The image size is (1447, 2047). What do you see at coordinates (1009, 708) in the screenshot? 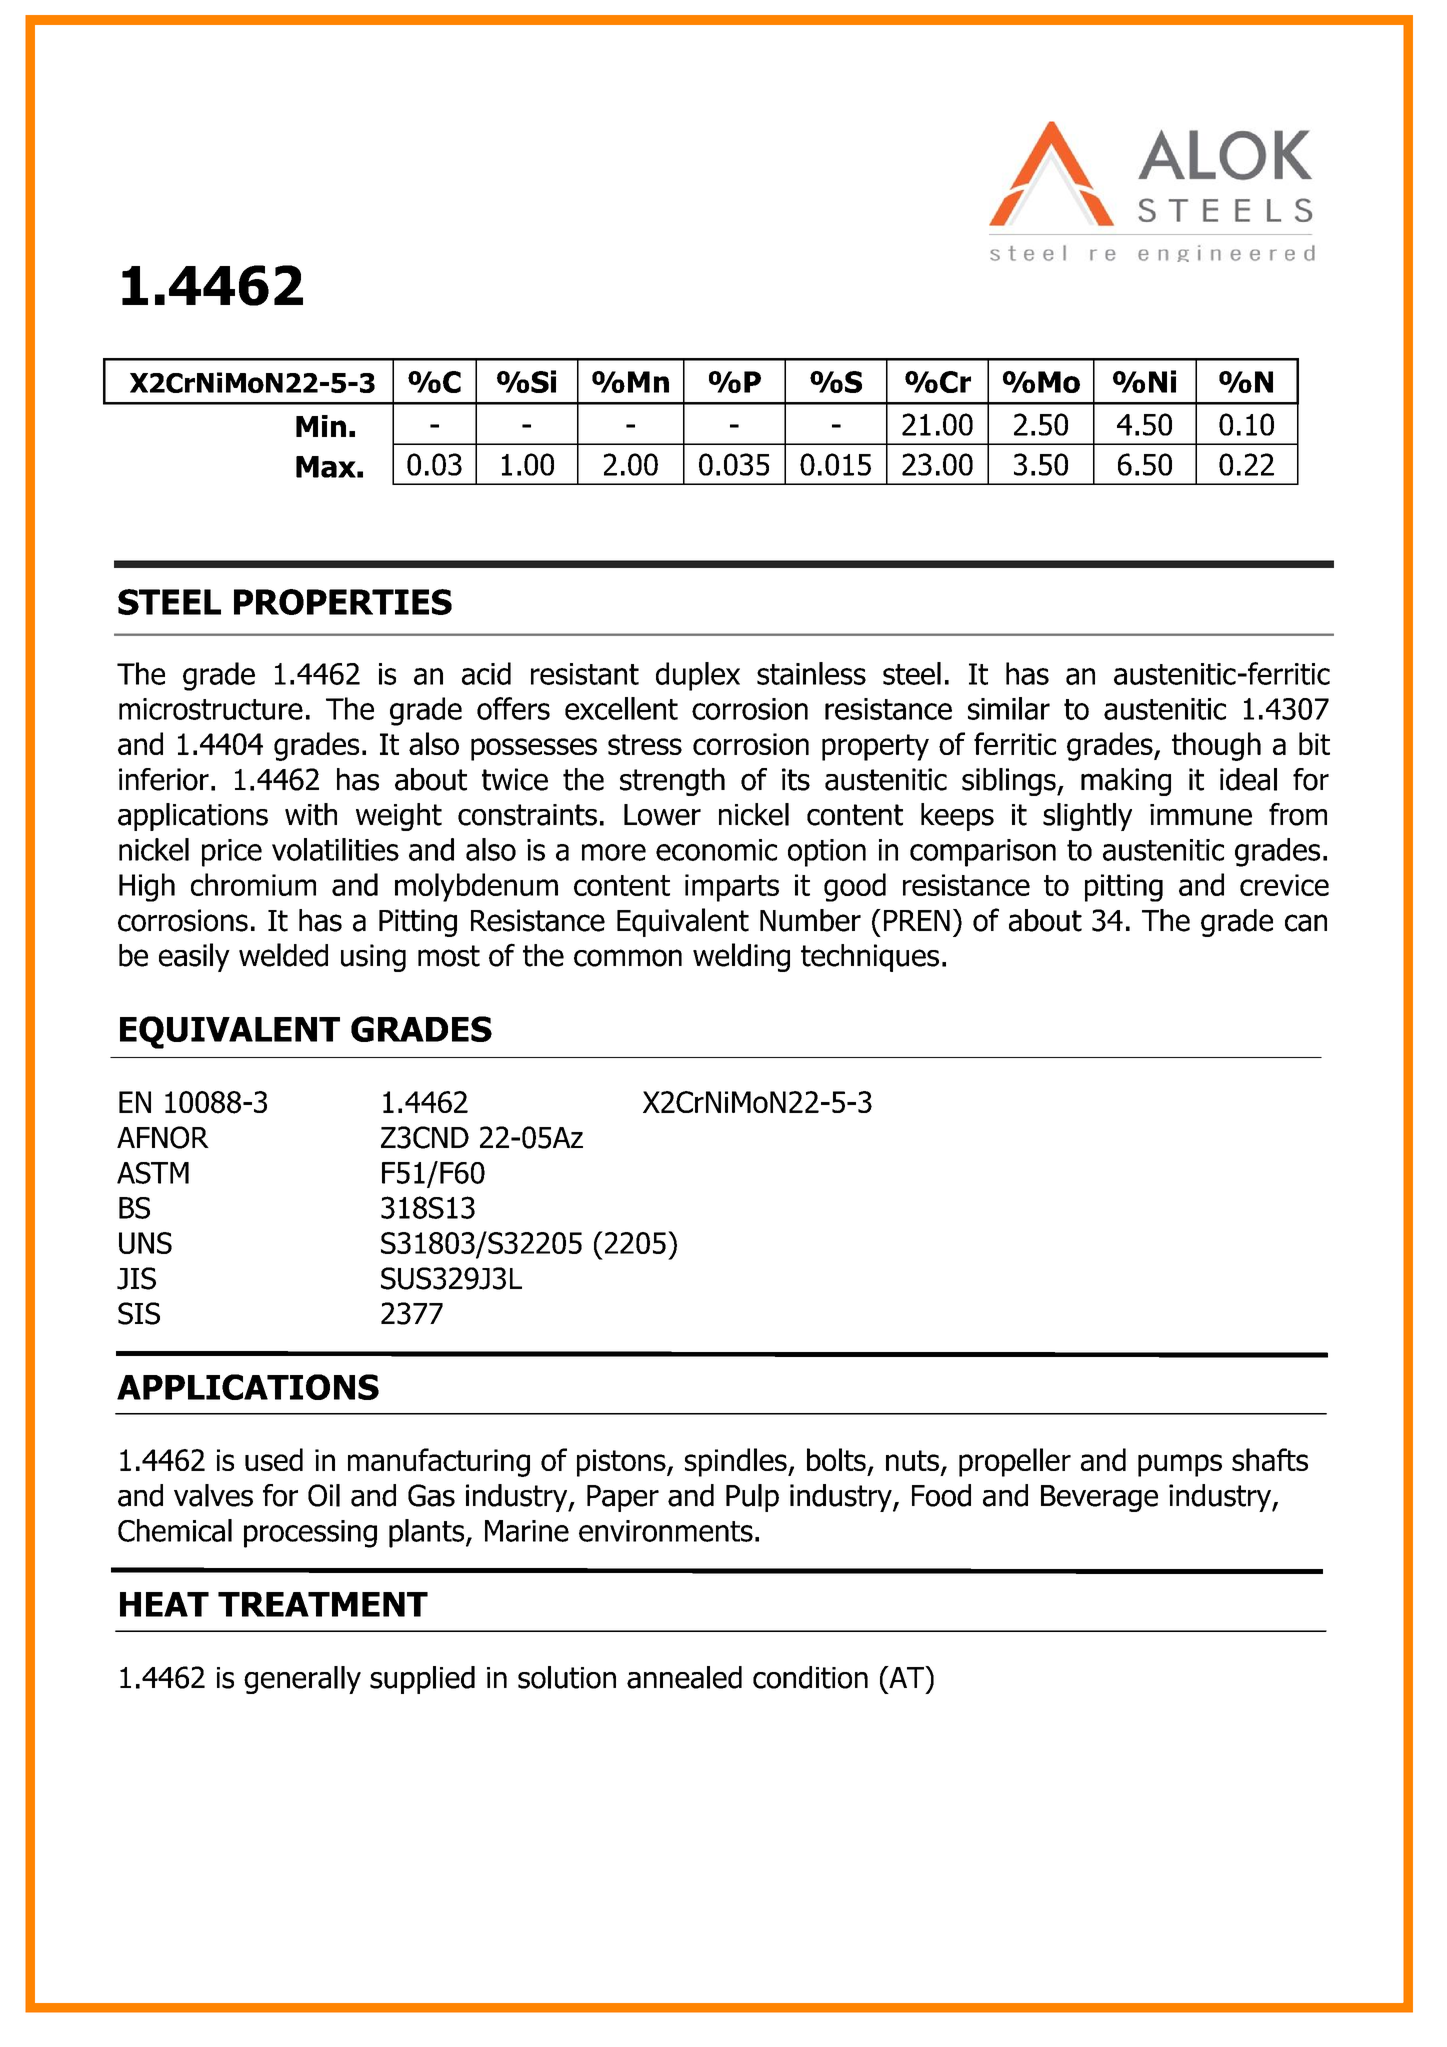
I see `similar` at bounding box center [1009, 708].
